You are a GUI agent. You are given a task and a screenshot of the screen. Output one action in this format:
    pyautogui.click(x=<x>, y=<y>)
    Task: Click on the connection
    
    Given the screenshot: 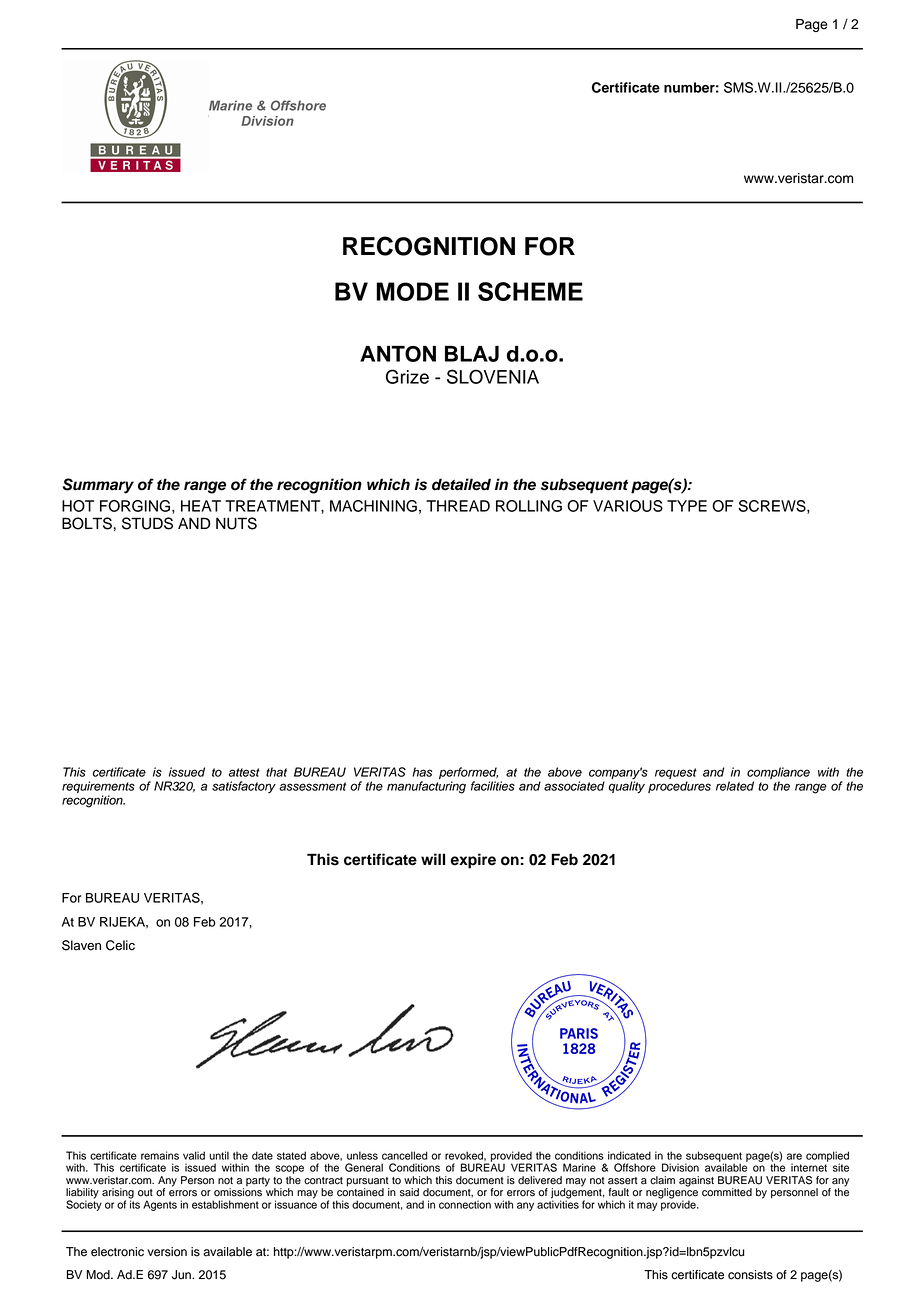 What is the action you would take?
    pyautogui.click(x=465, y=1204)
